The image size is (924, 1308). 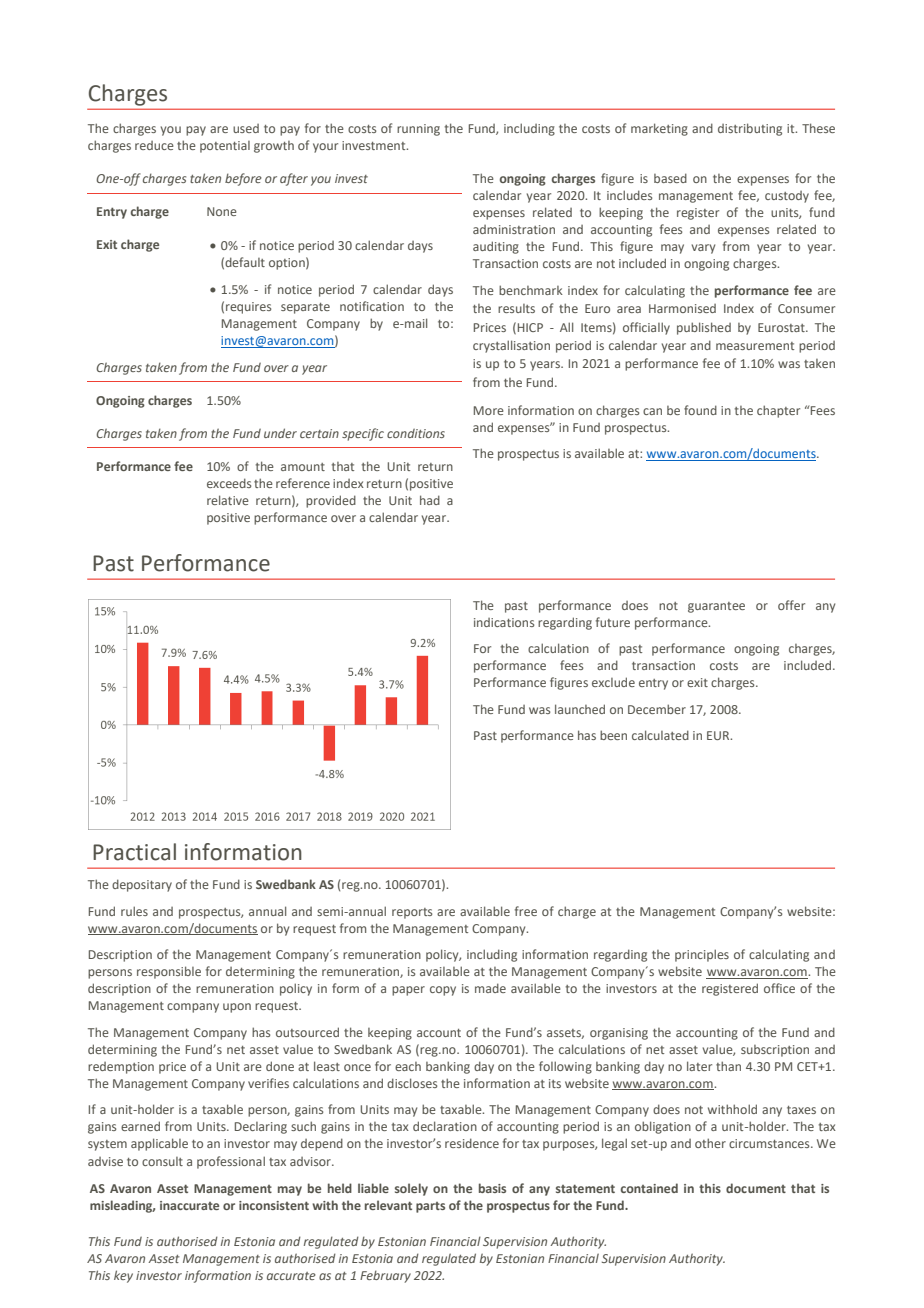 What do you see at coordinates (657, 709) in the screenshot?
I see `December` at bounding box center [657, 709].
